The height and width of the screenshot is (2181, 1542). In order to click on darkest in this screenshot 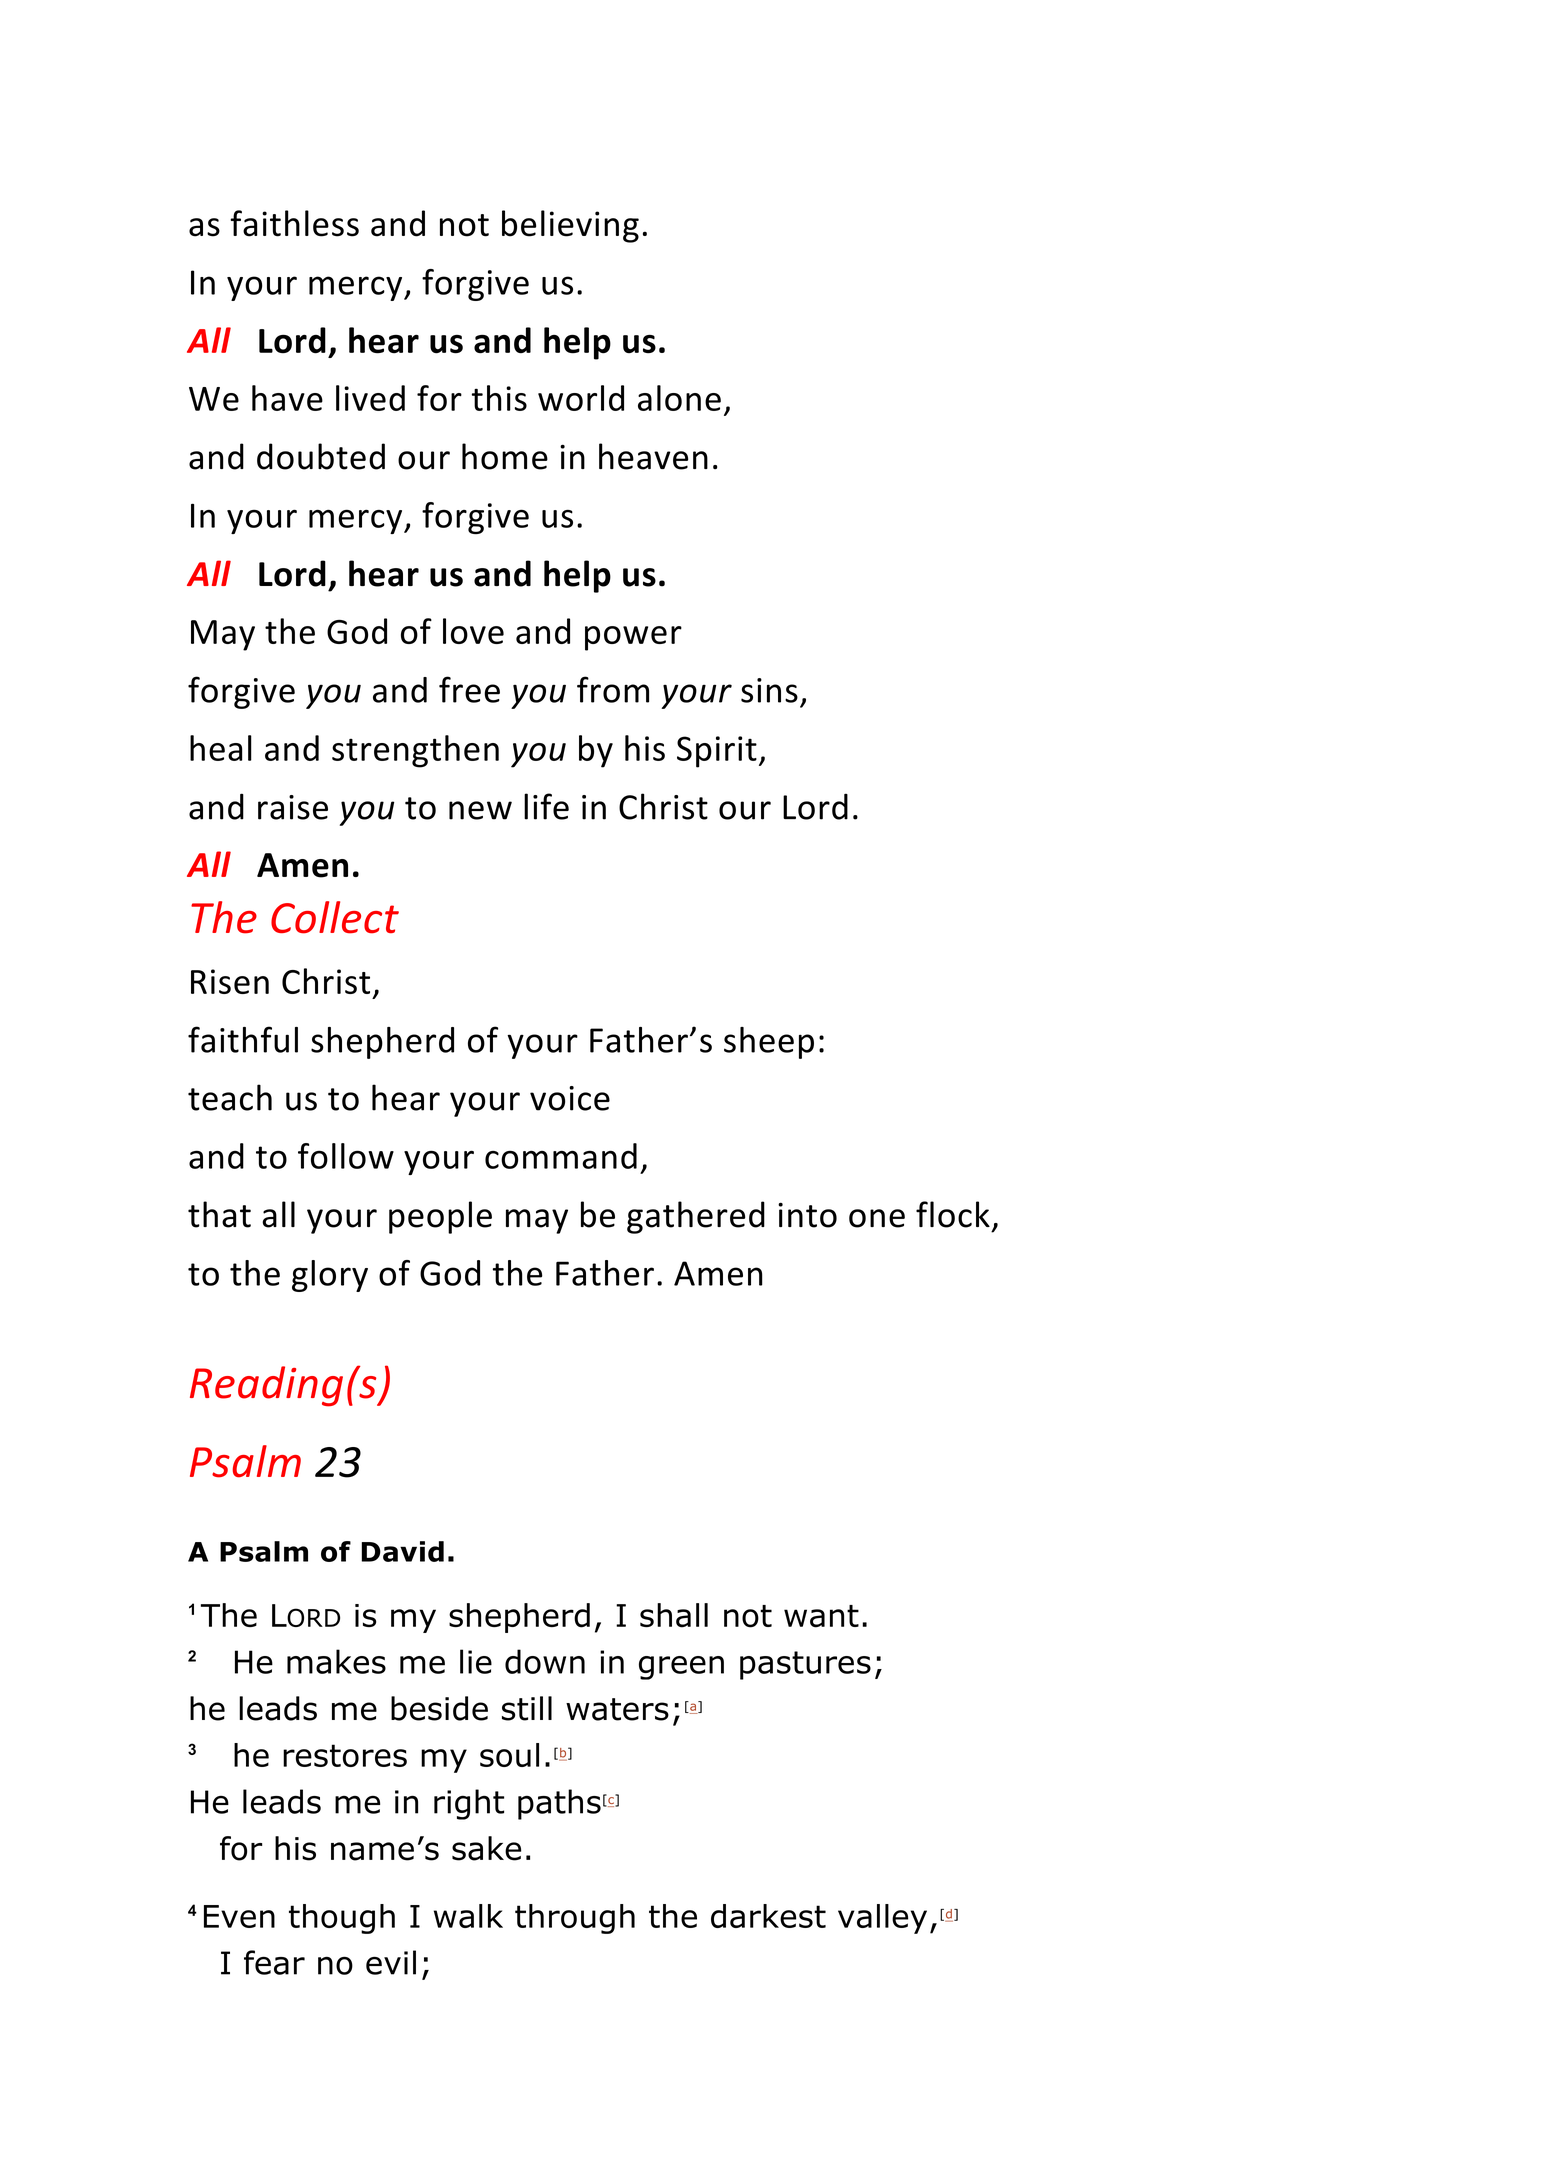, I will do `click(768, 1916)`.
